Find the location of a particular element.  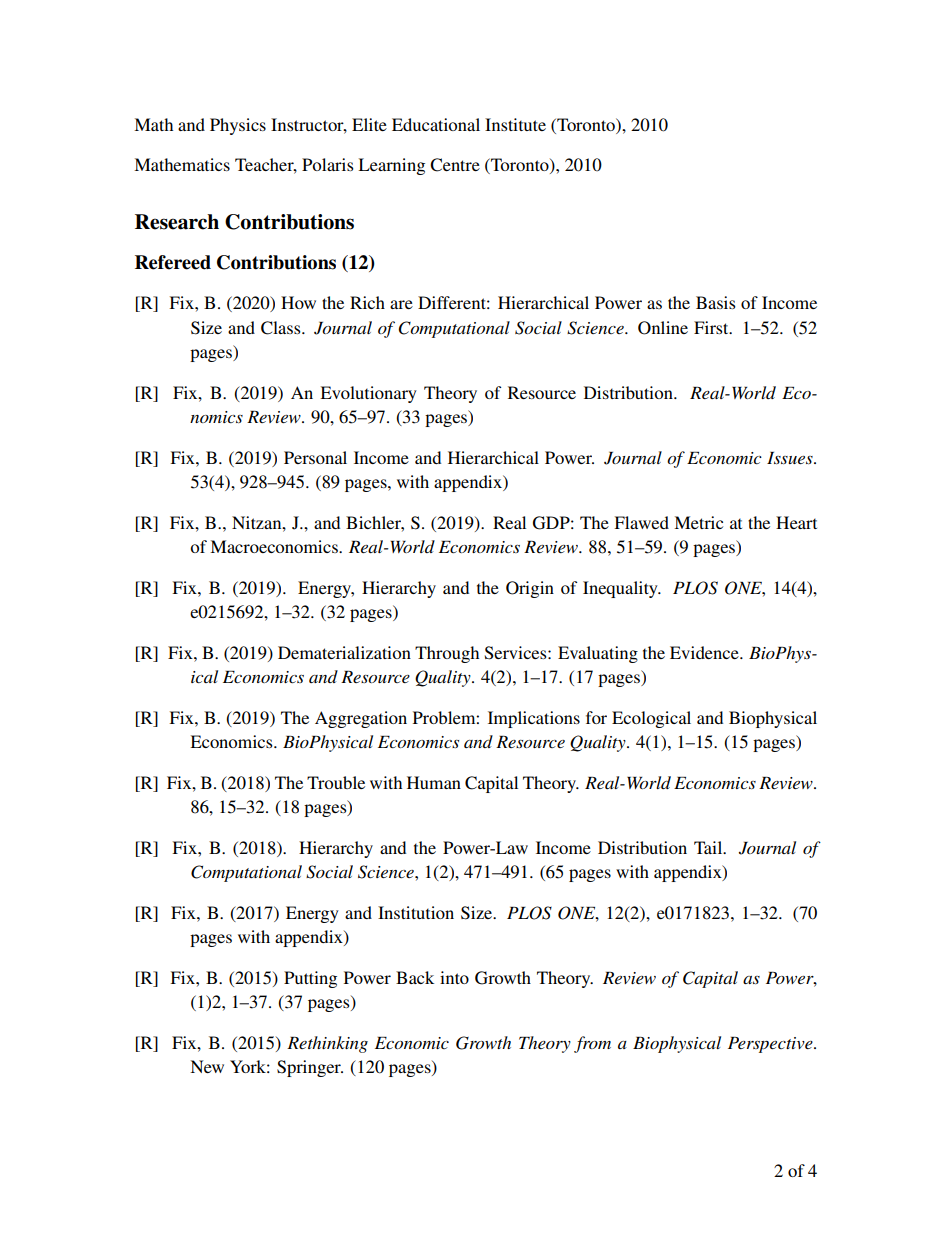

into is located at coordinates (454, 977).
